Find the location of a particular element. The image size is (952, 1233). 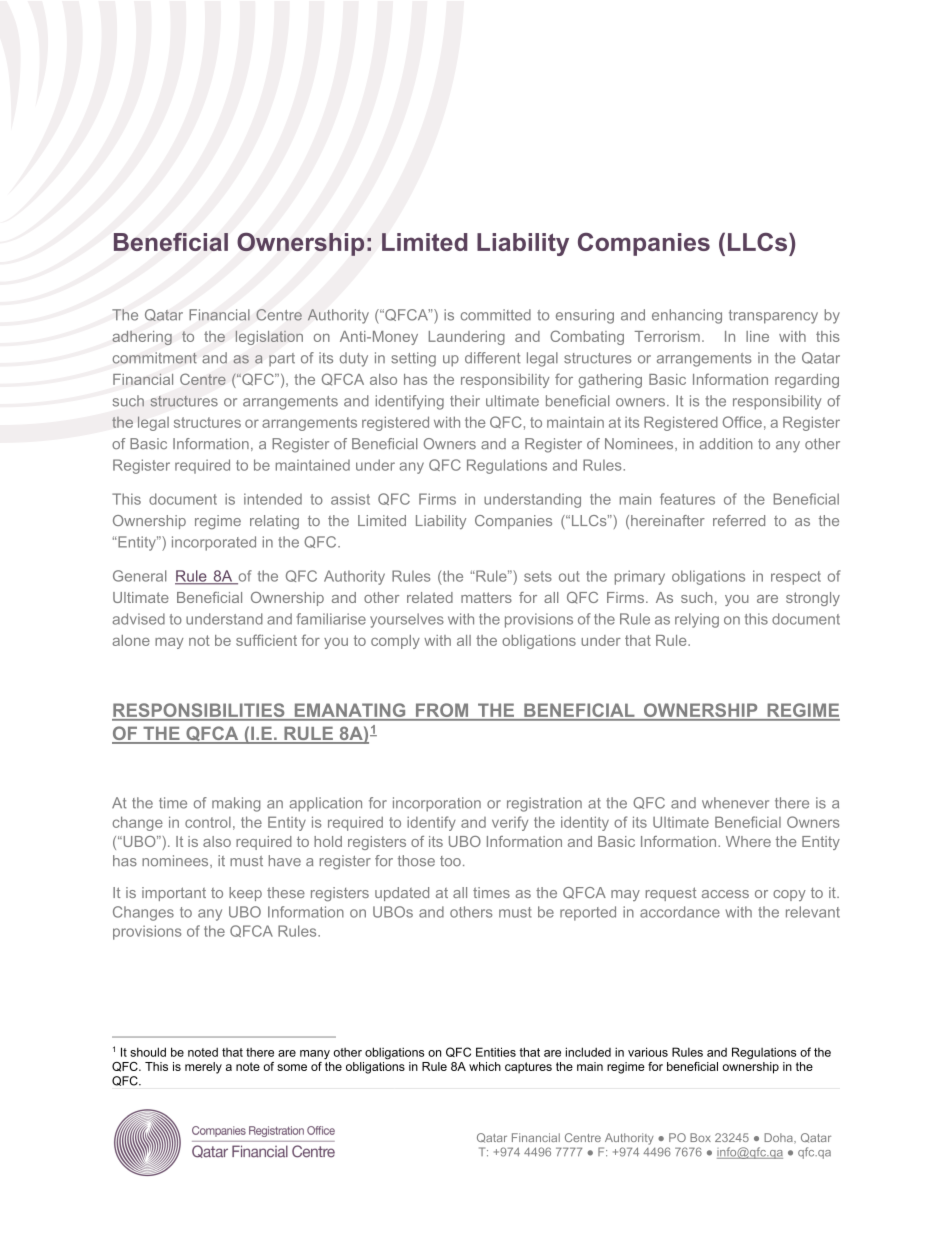

RESPONSIBILITIES is located at coordinates (199, 711).
